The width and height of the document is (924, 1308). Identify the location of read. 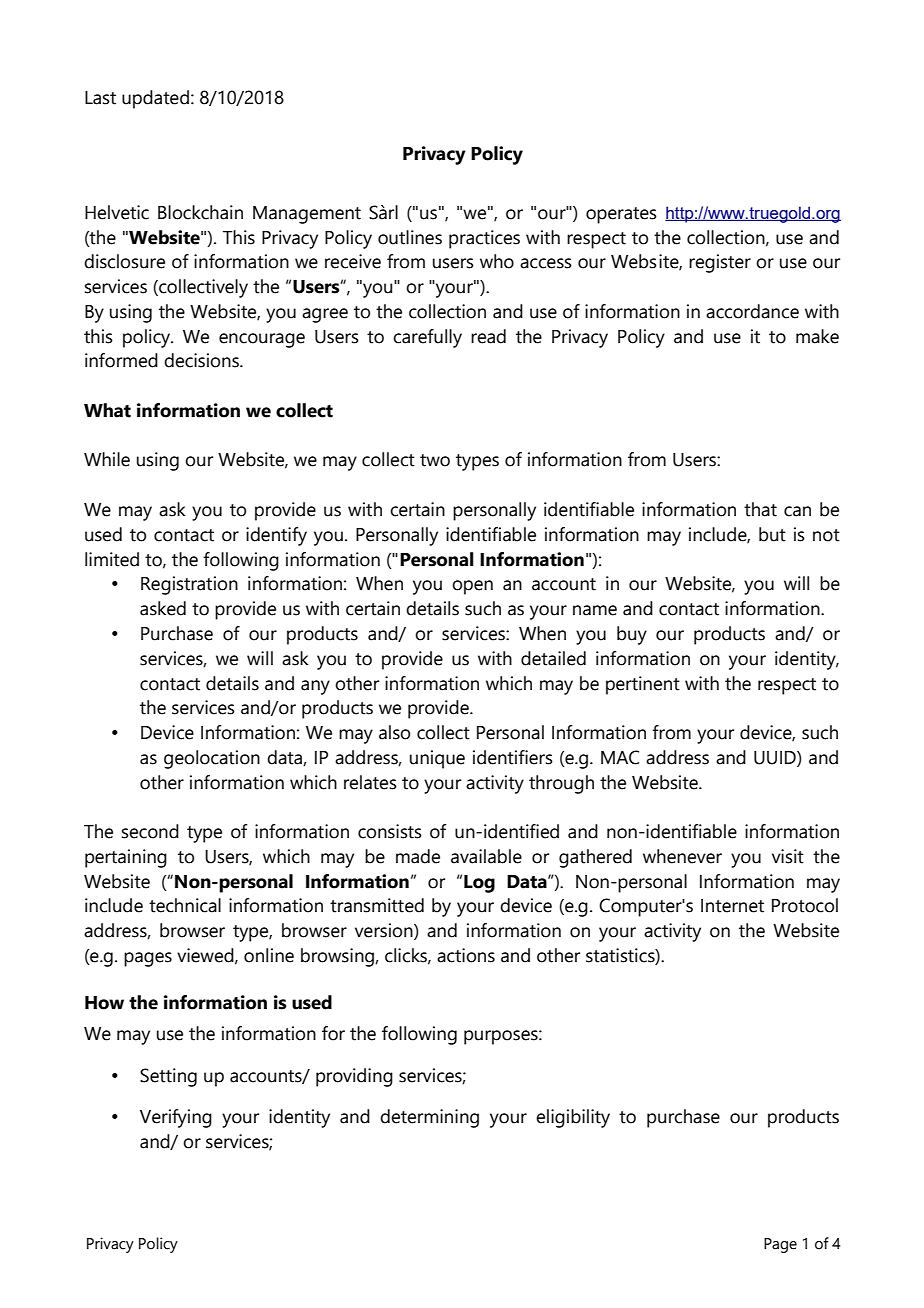
(488, 336).
